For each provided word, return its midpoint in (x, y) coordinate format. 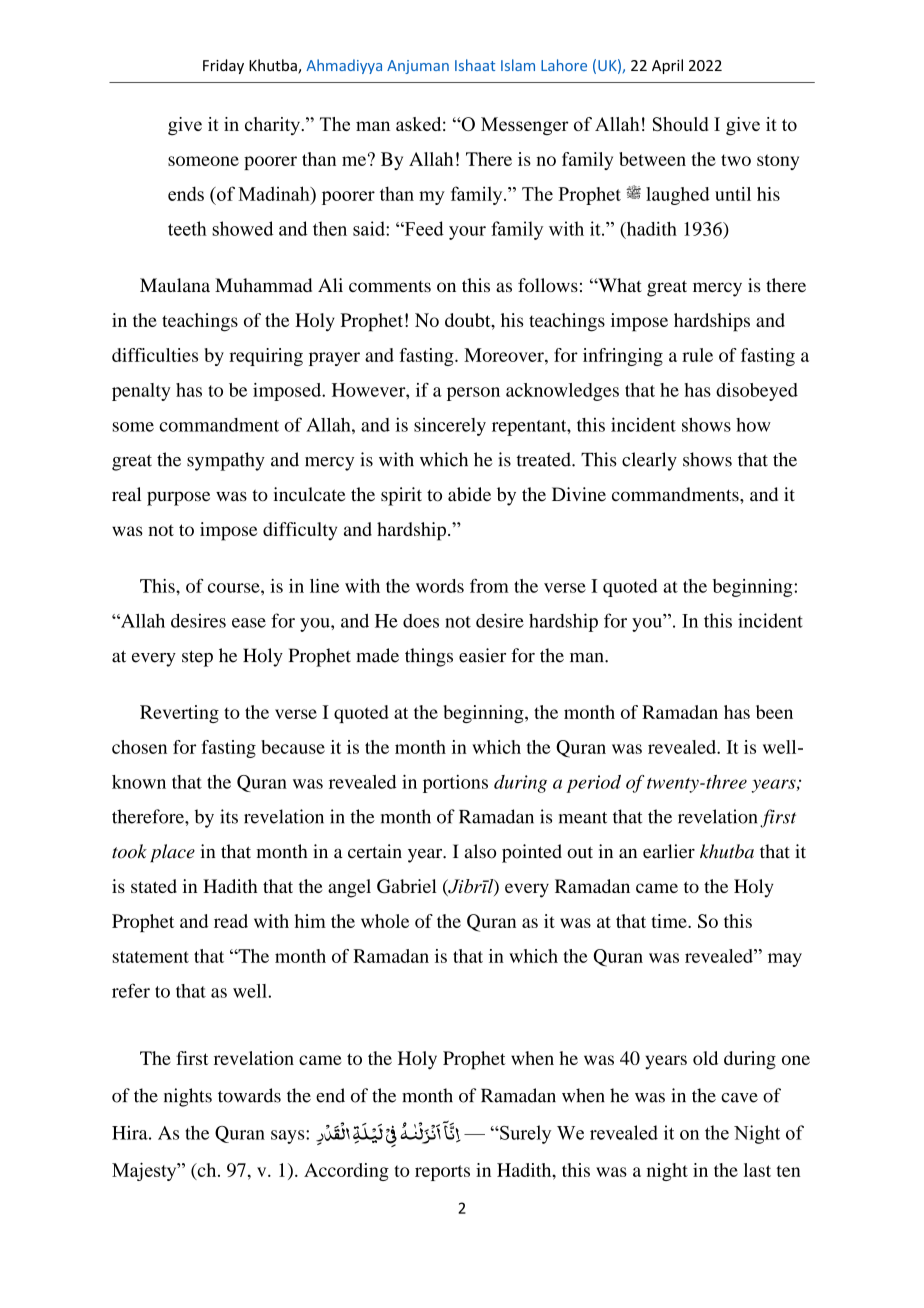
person (473, 394)
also (480, 851)
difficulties (155, 355)
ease (249, 623)
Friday (223, 66)
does (421, 621)
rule (697, 355)
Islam (518, 65)
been (774, 712)
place (172, 853)
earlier (669, 851)
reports (442, 1173)
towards (249, 1095)
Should (680, 124)
